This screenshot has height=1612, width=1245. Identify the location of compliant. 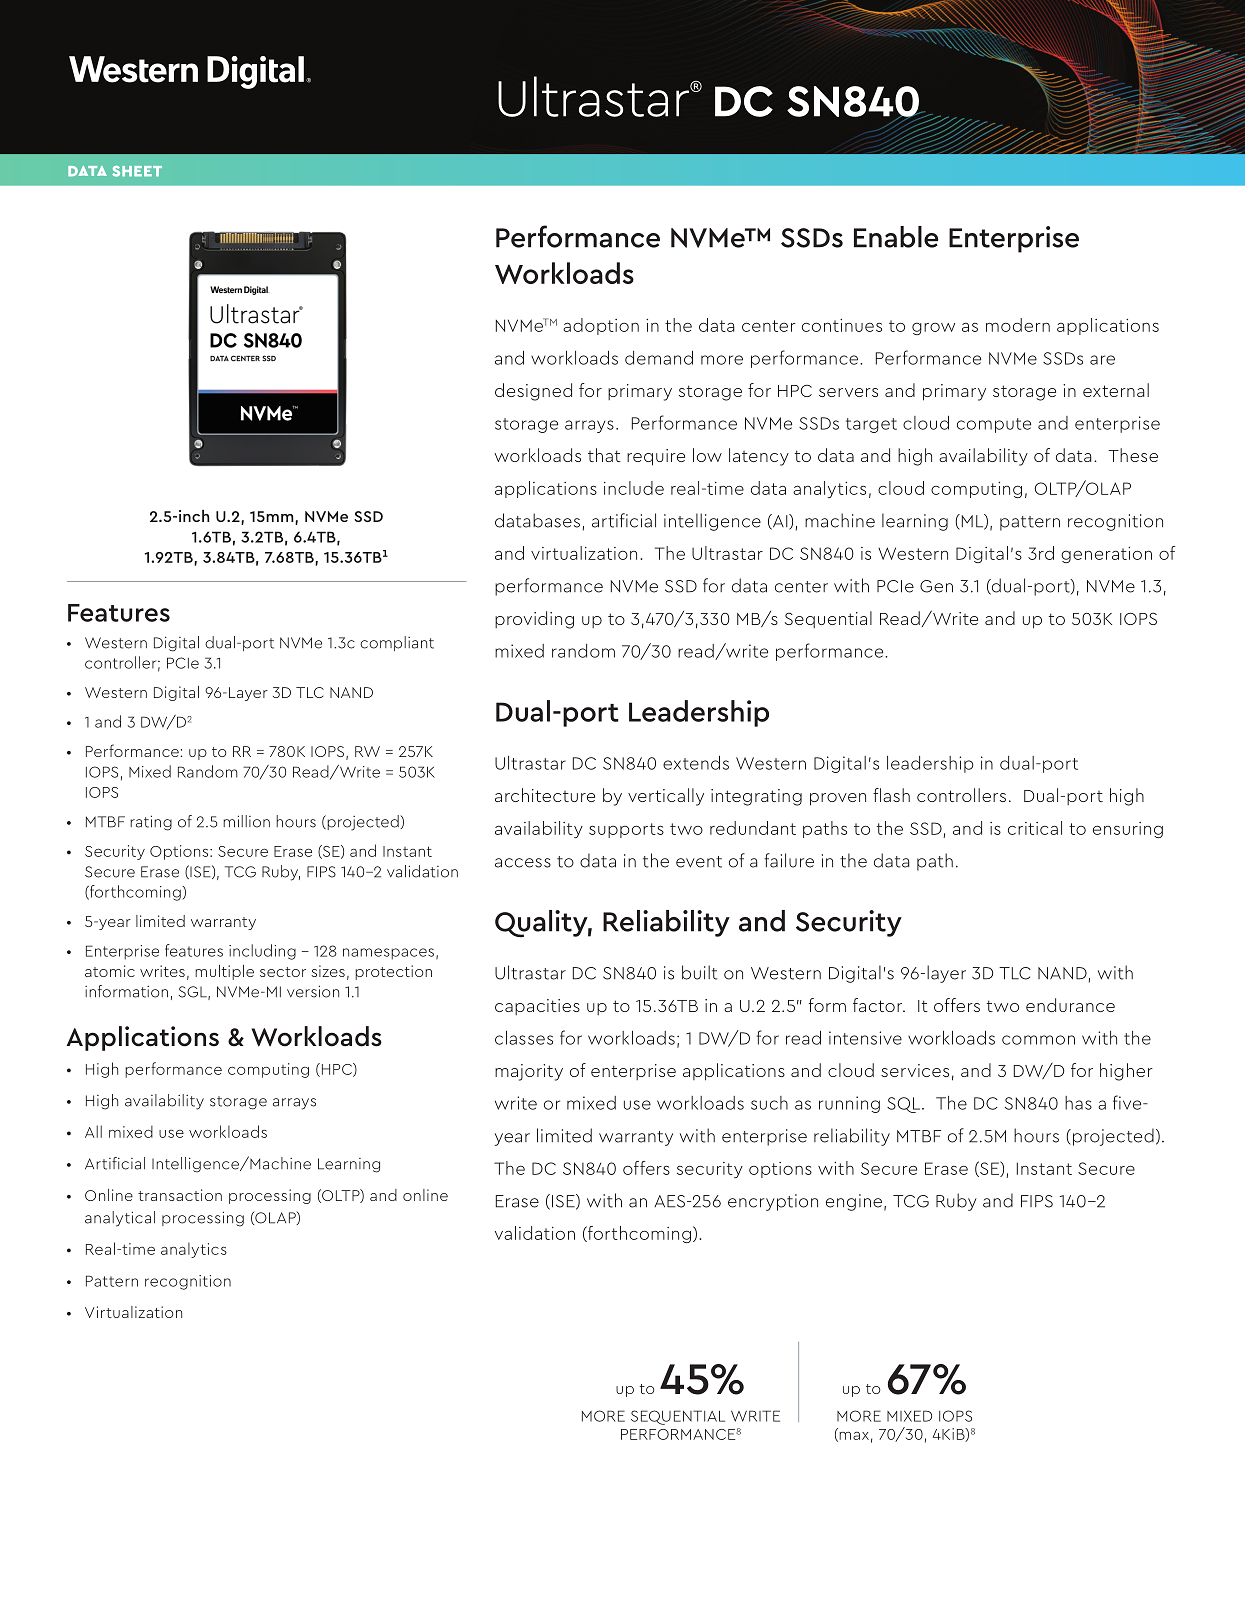
(397, 643).
